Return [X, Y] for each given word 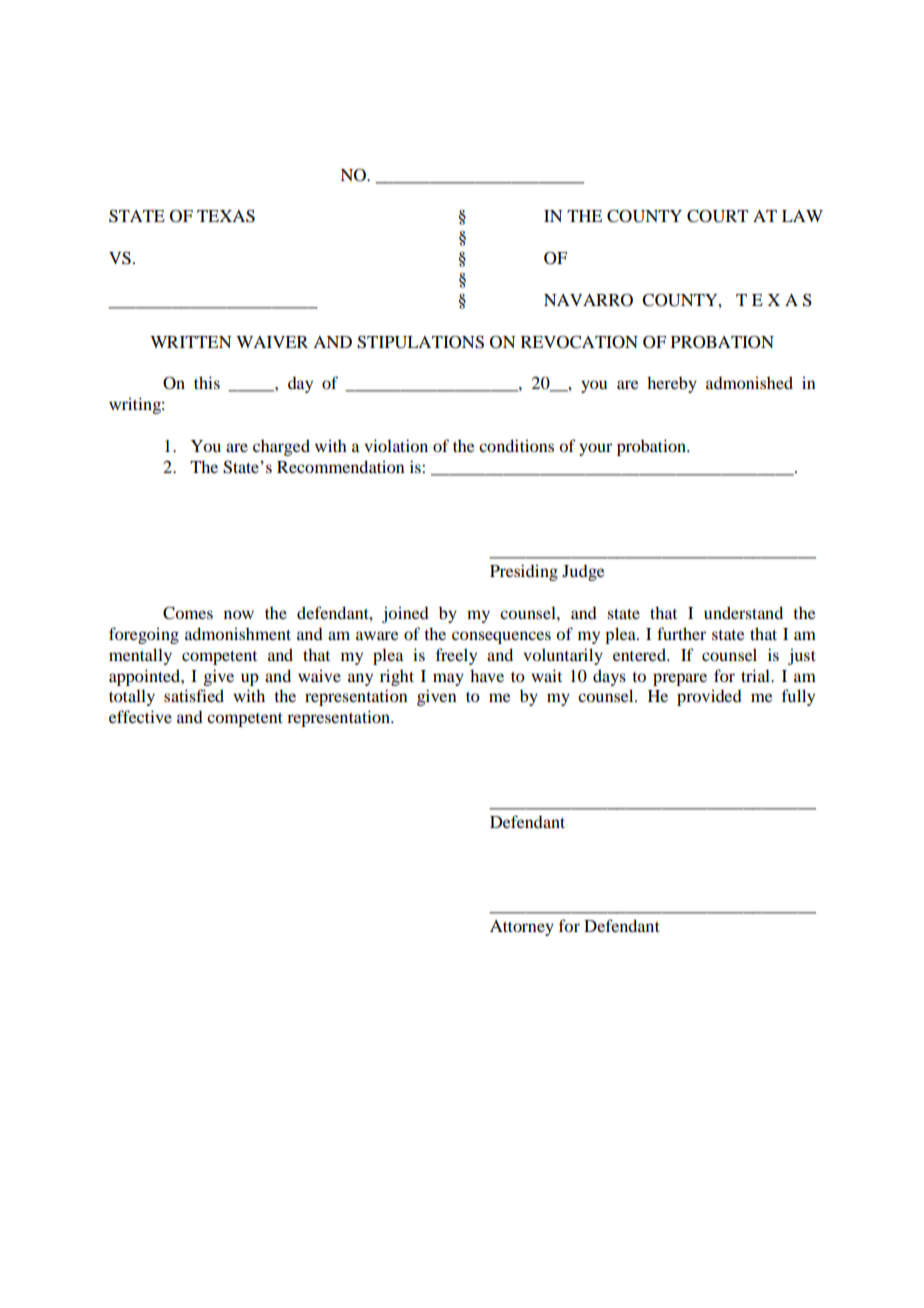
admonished [749, 382]
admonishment [238, 633]
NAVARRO [588, 300]
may [448, 679]
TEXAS [226, 216]
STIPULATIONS [420, 342]
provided [709, 697]
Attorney [522, 928]
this [207, 382]
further [681, 633]
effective [140, 716]
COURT [717, 216]
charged [281, 447]
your [595, 449]
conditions [516, 445]
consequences [501, 637]
